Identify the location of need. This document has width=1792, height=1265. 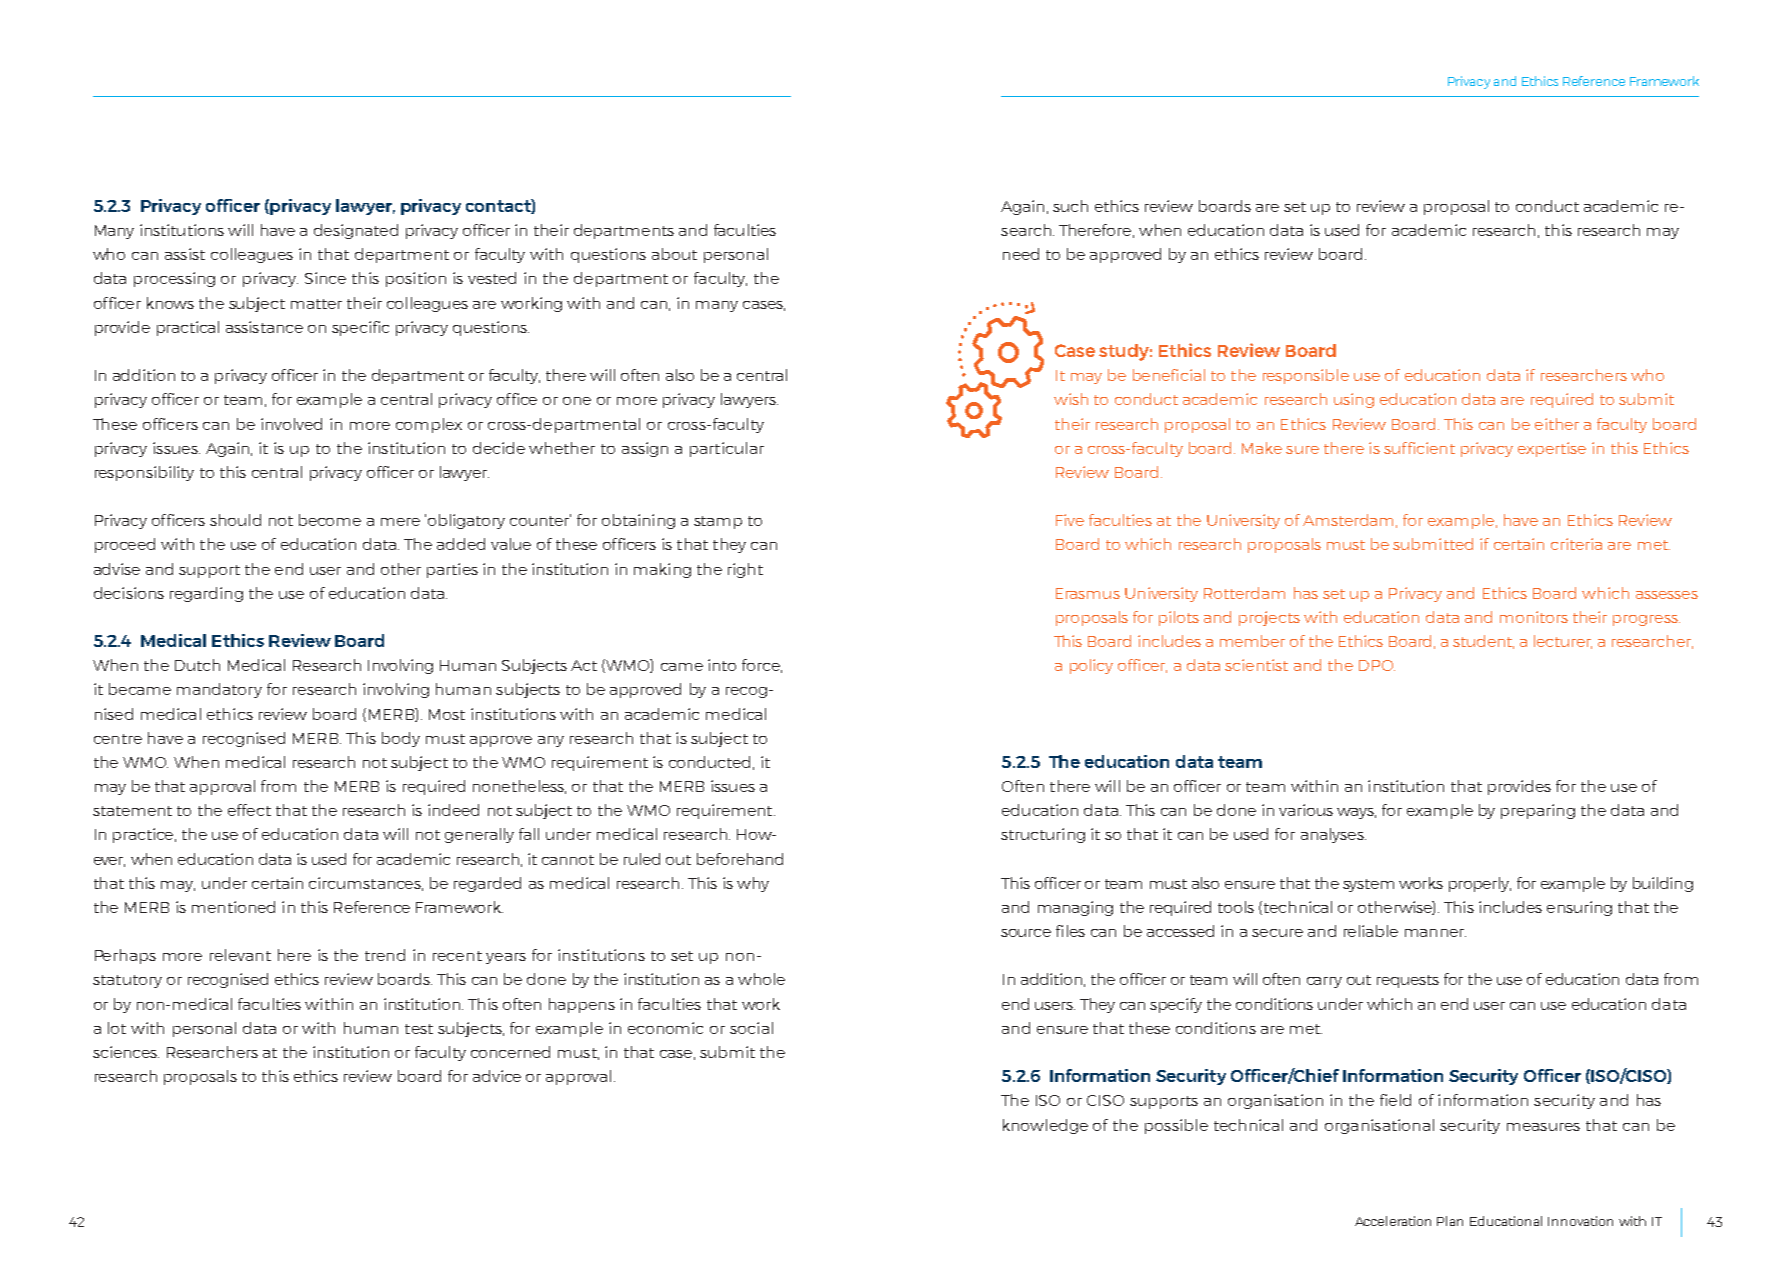
(1021, 254).
